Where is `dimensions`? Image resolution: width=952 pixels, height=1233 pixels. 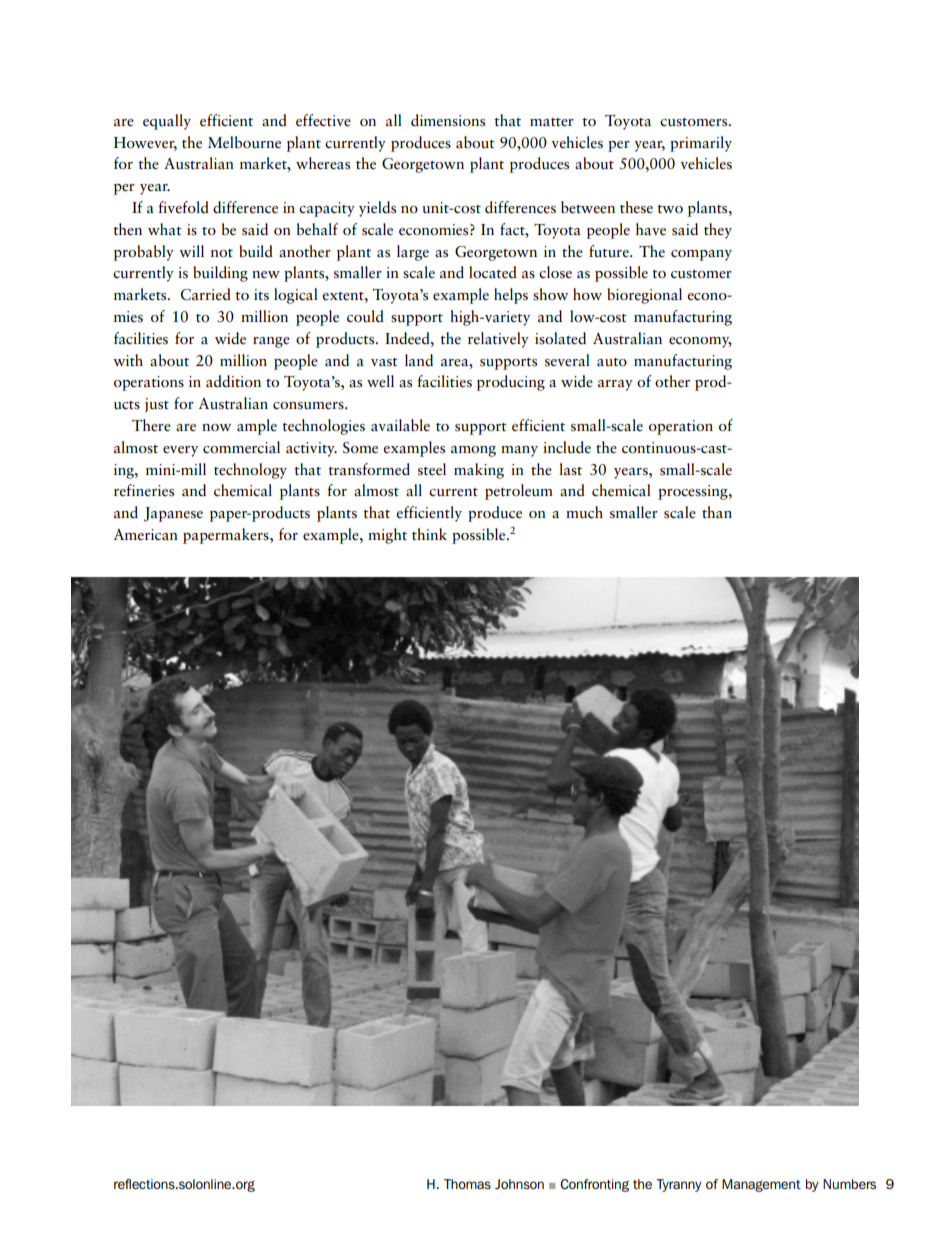 dimensions is located at coordinates (448, 120).
